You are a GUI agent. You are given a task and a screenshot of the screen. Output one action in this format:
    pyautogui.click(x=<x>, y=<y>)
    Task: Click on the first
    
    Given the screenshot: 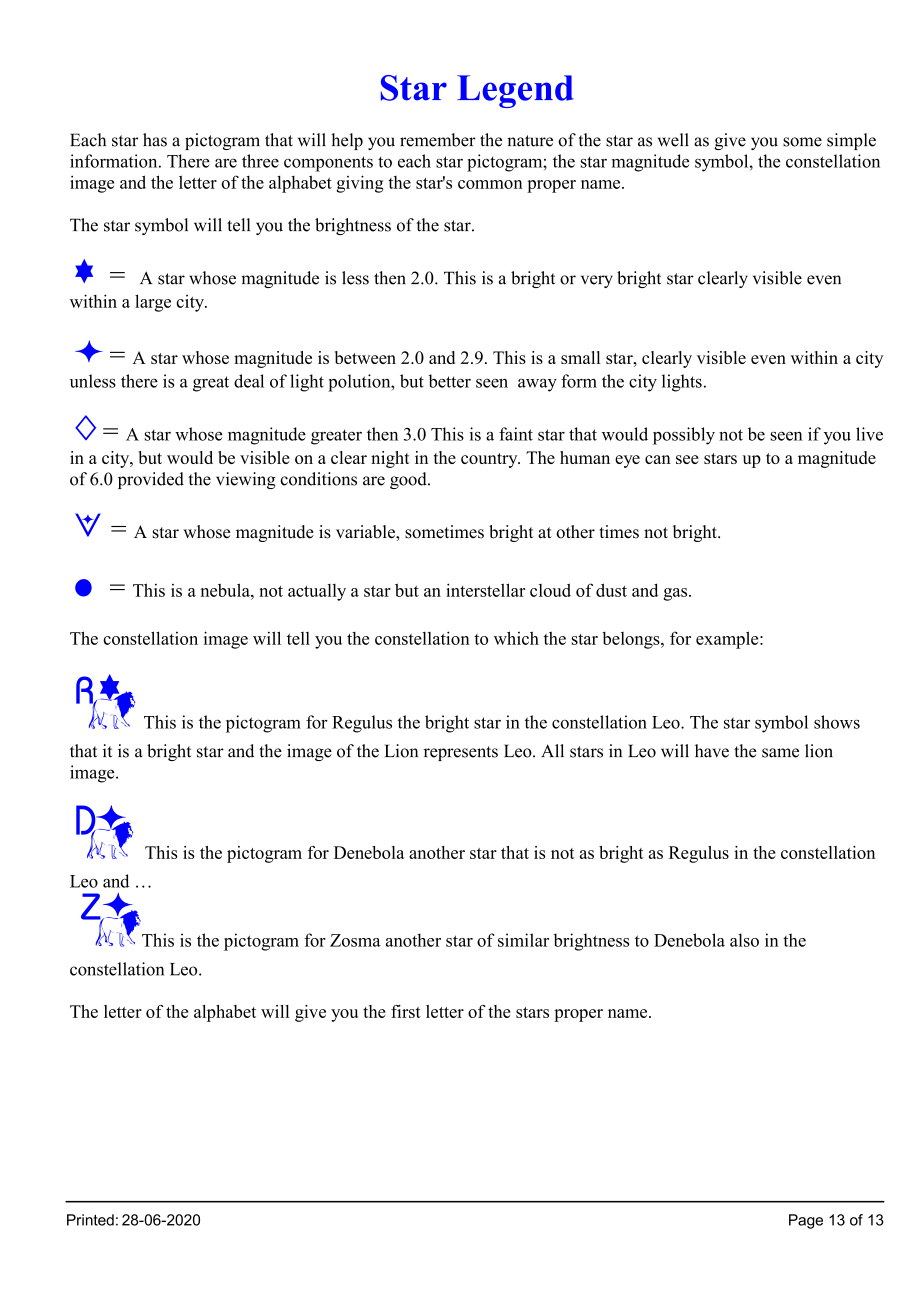 What is the action you would take?
    pyautogui.click(x=406, y=1011)
